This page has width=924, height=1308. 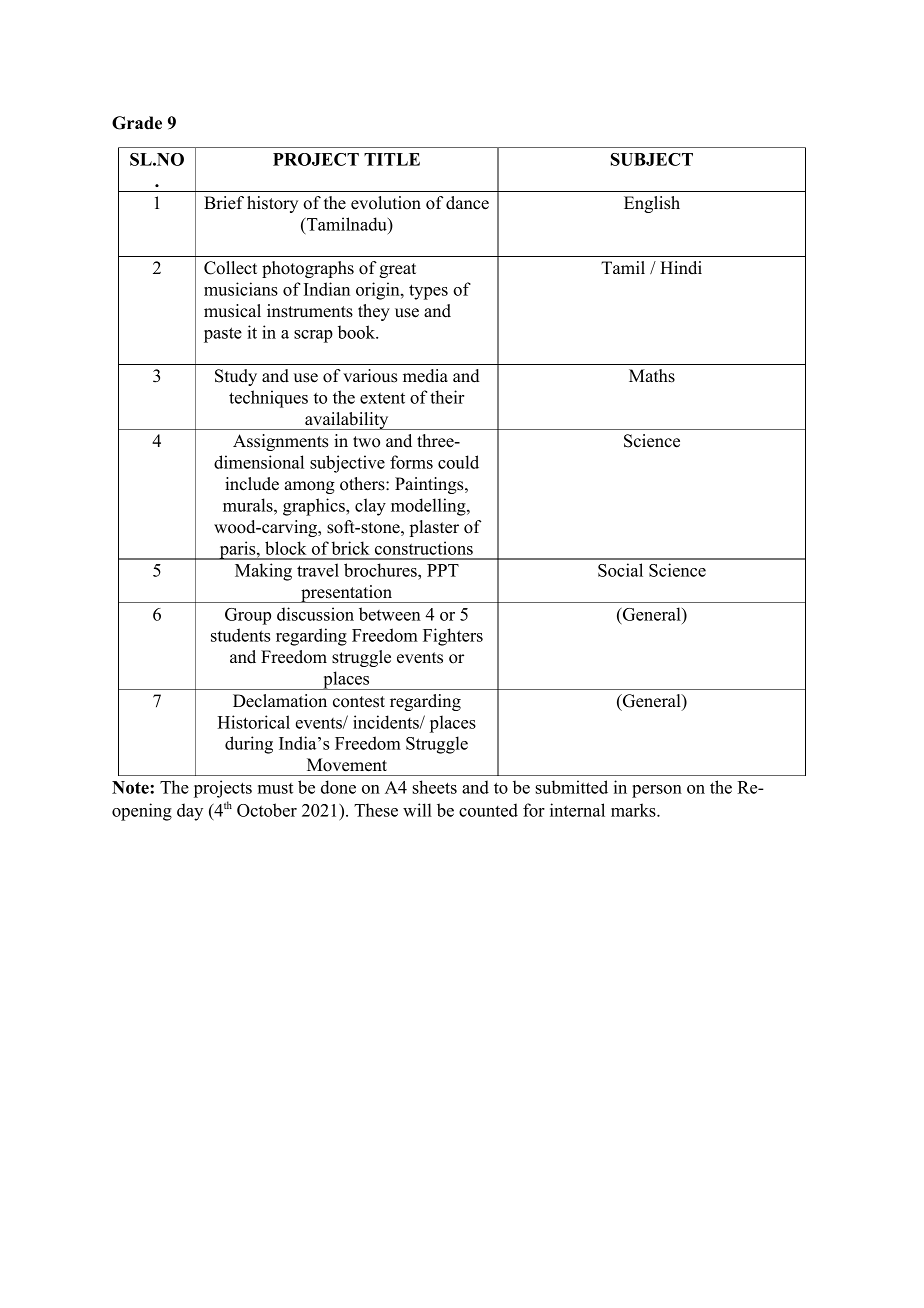 I want to click on Grade, so click(x=137, y=123).
